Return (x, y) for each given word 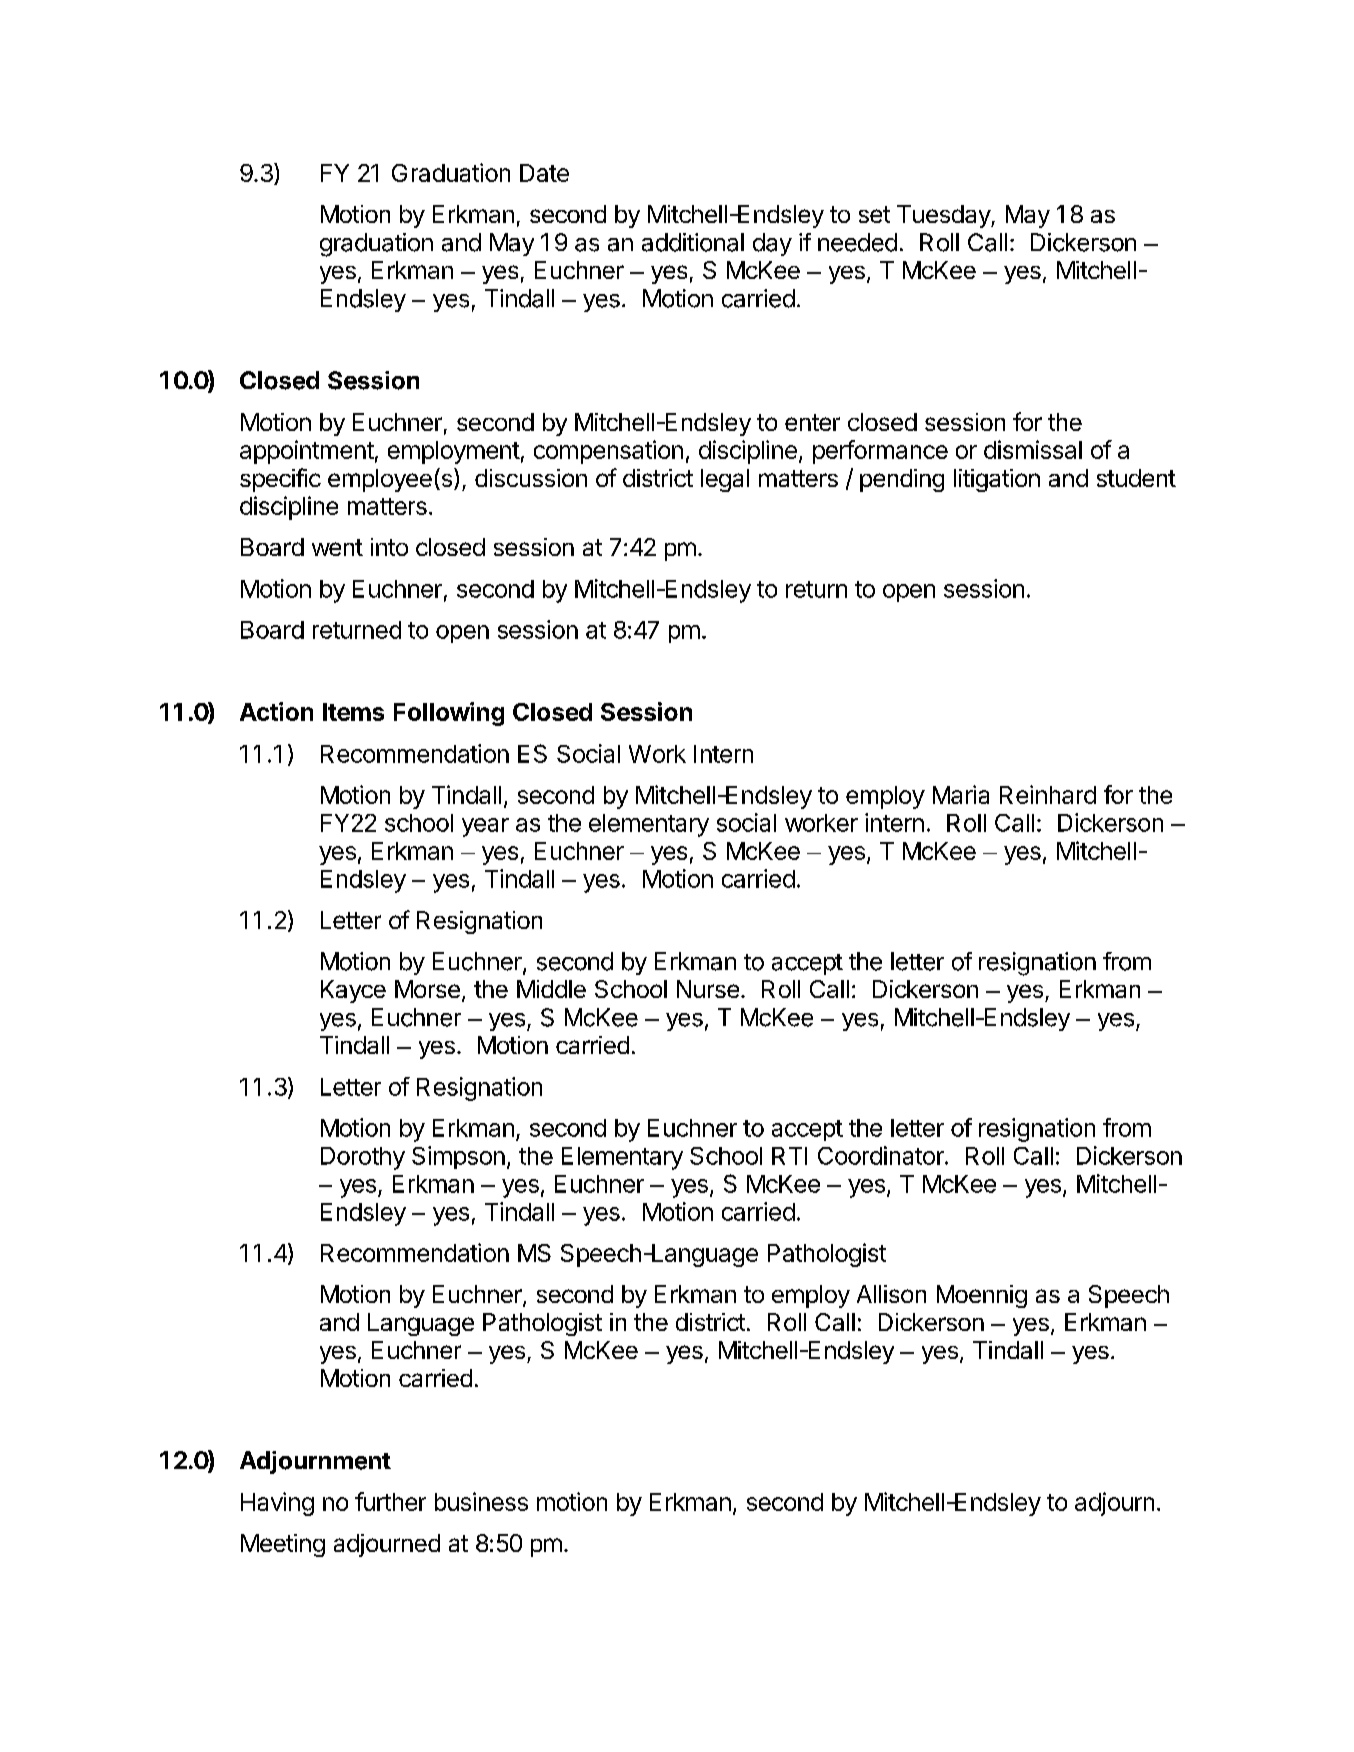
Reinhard (1048, 794)
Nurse (708, 989)
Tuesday (944, 216)
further (390, 1501)
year (485, 827)
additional (693, 242)
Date (544, 173)
